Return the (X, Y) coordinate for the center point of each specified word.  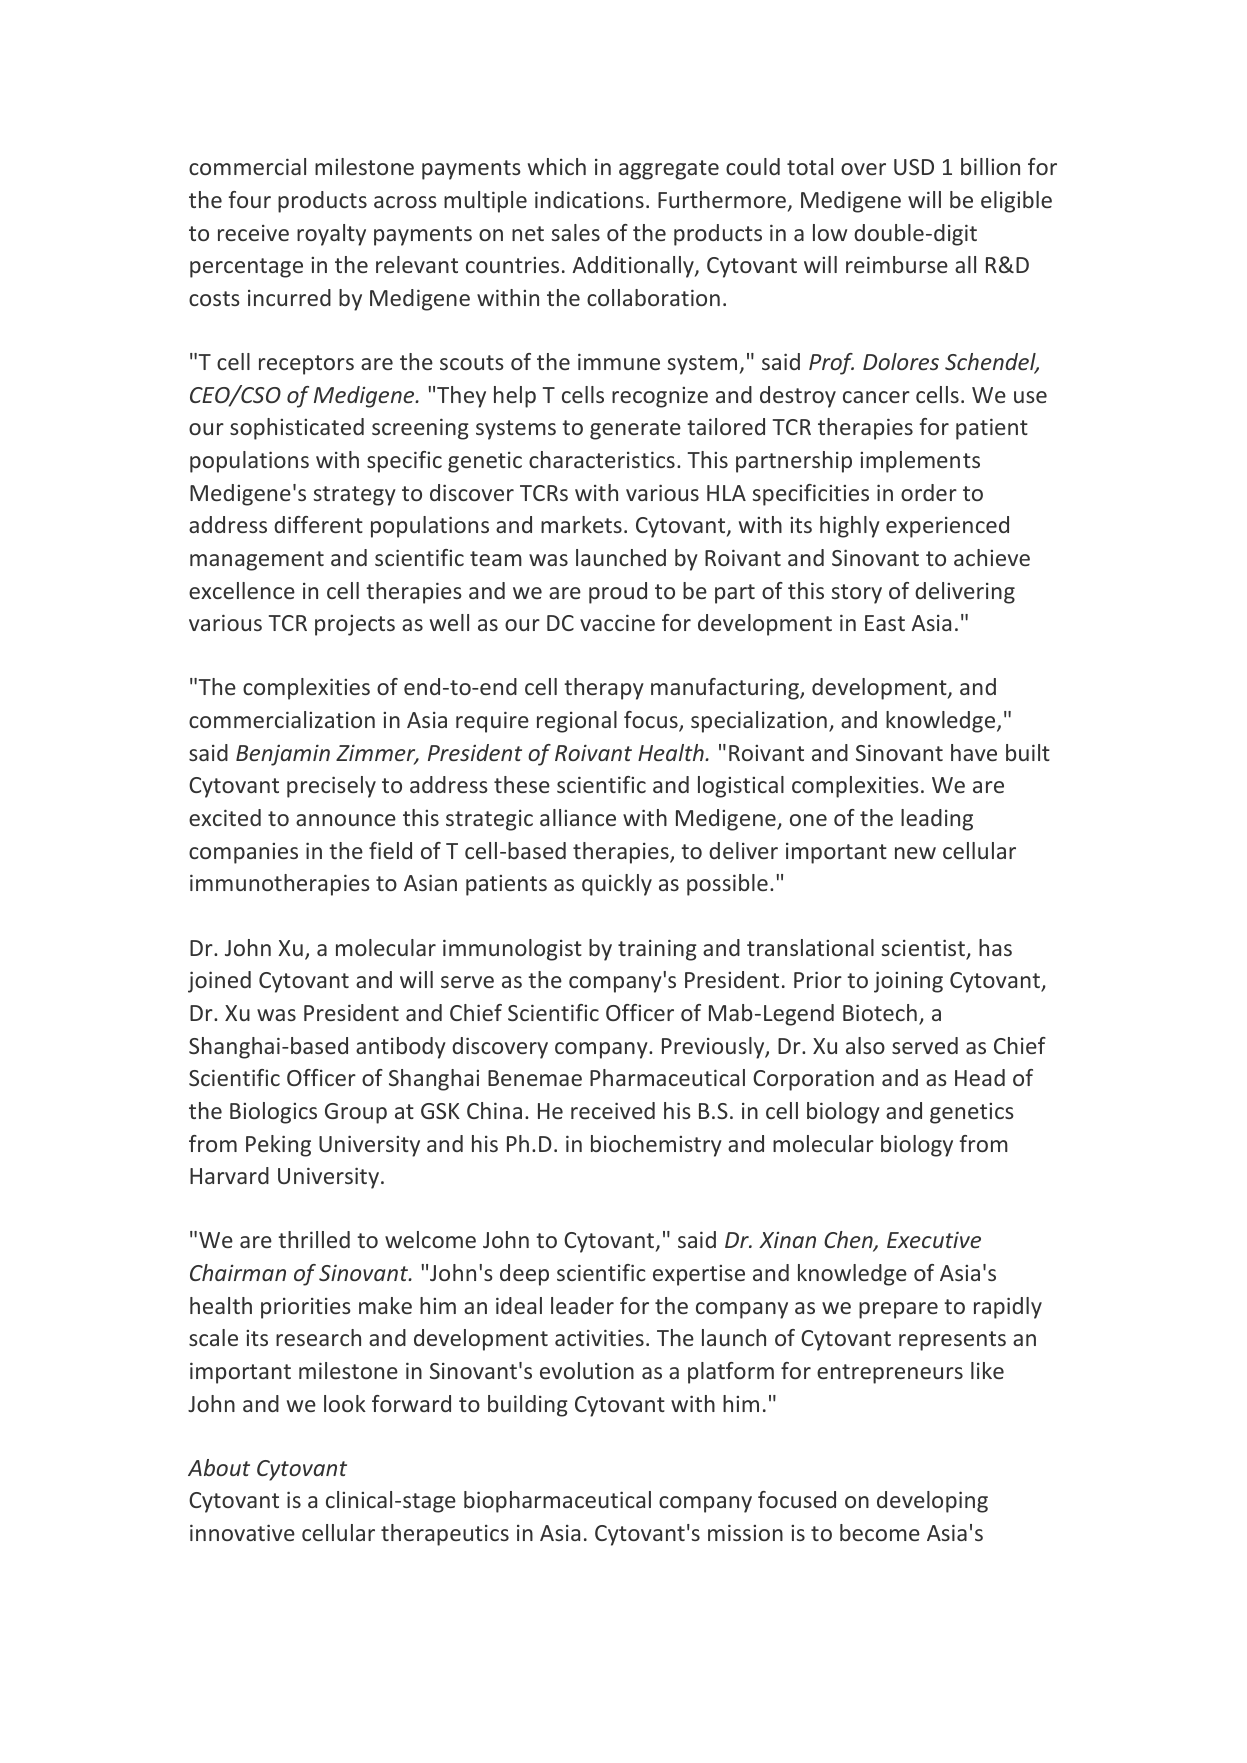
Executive (934, 1239)
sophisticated (297, 429)
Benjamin (283, 755)
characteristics (602, 459)
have (974, 752)
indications (589, 199)
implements (920, 462)
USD (914, 167)
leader (582, 1305)
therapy (604, 689)
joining (908, 982)
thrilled (314, 1239)
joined (219, 982)
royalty (331, 235)
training (657, 950)
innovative (242, 1532)
